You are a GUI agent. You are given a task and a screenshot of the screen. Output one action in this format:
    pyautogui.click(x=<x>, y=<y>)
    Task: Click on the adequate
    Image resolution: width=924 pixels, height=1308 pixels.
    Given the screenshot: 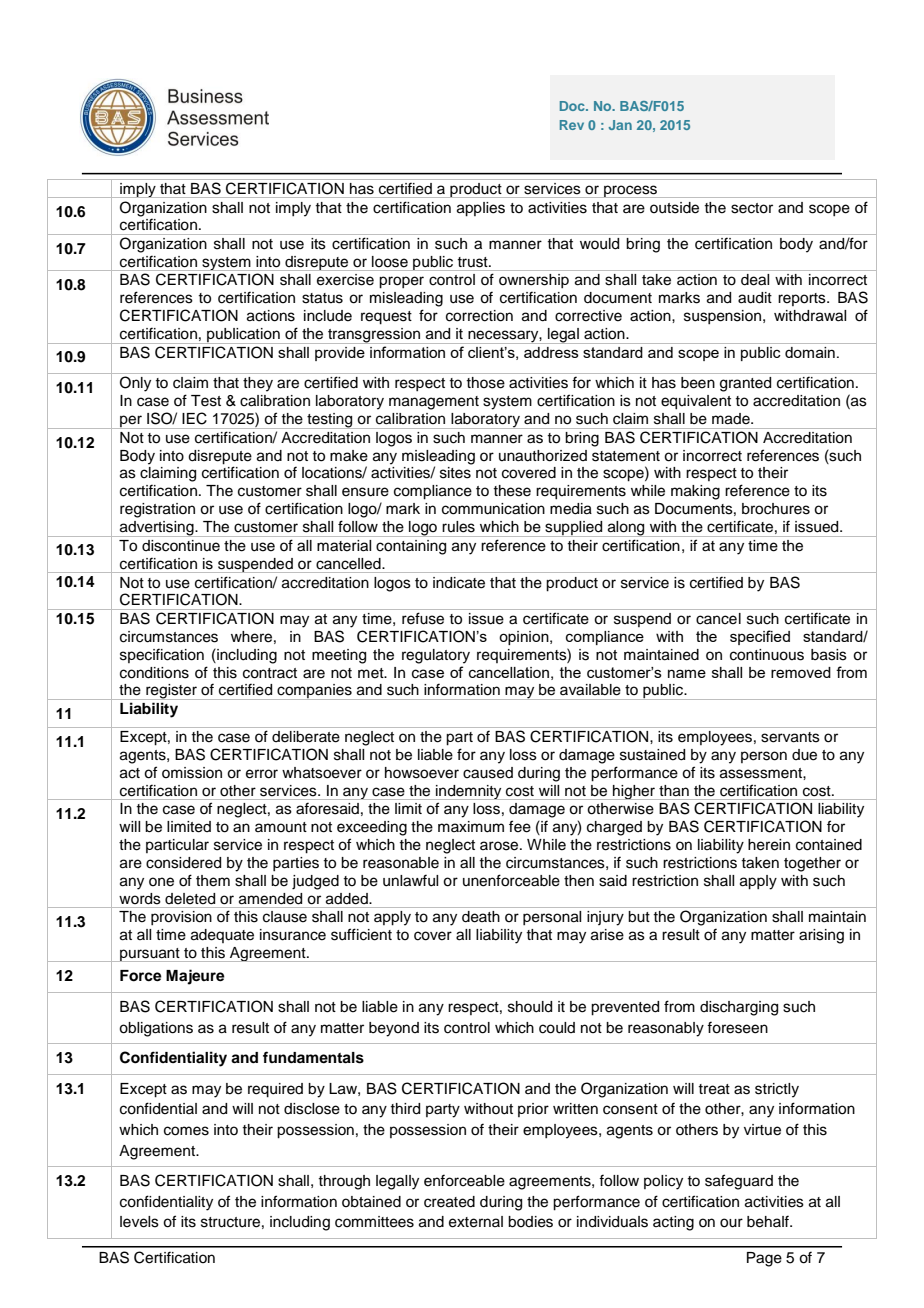 What is the action you would take?
    pyautogui.click(x=222, y=936)
